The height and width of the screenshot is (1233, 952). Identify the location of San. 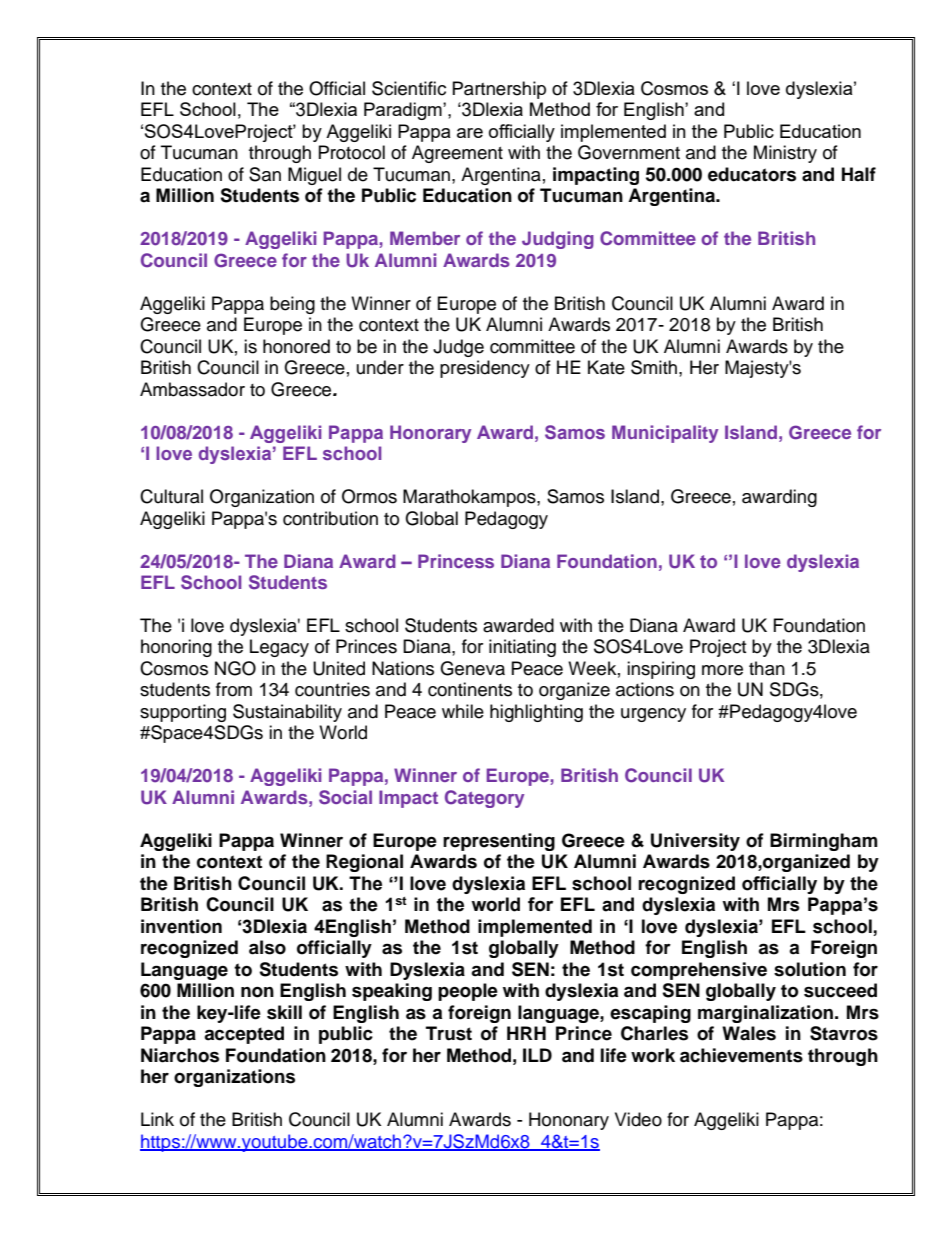
(265, 174).
